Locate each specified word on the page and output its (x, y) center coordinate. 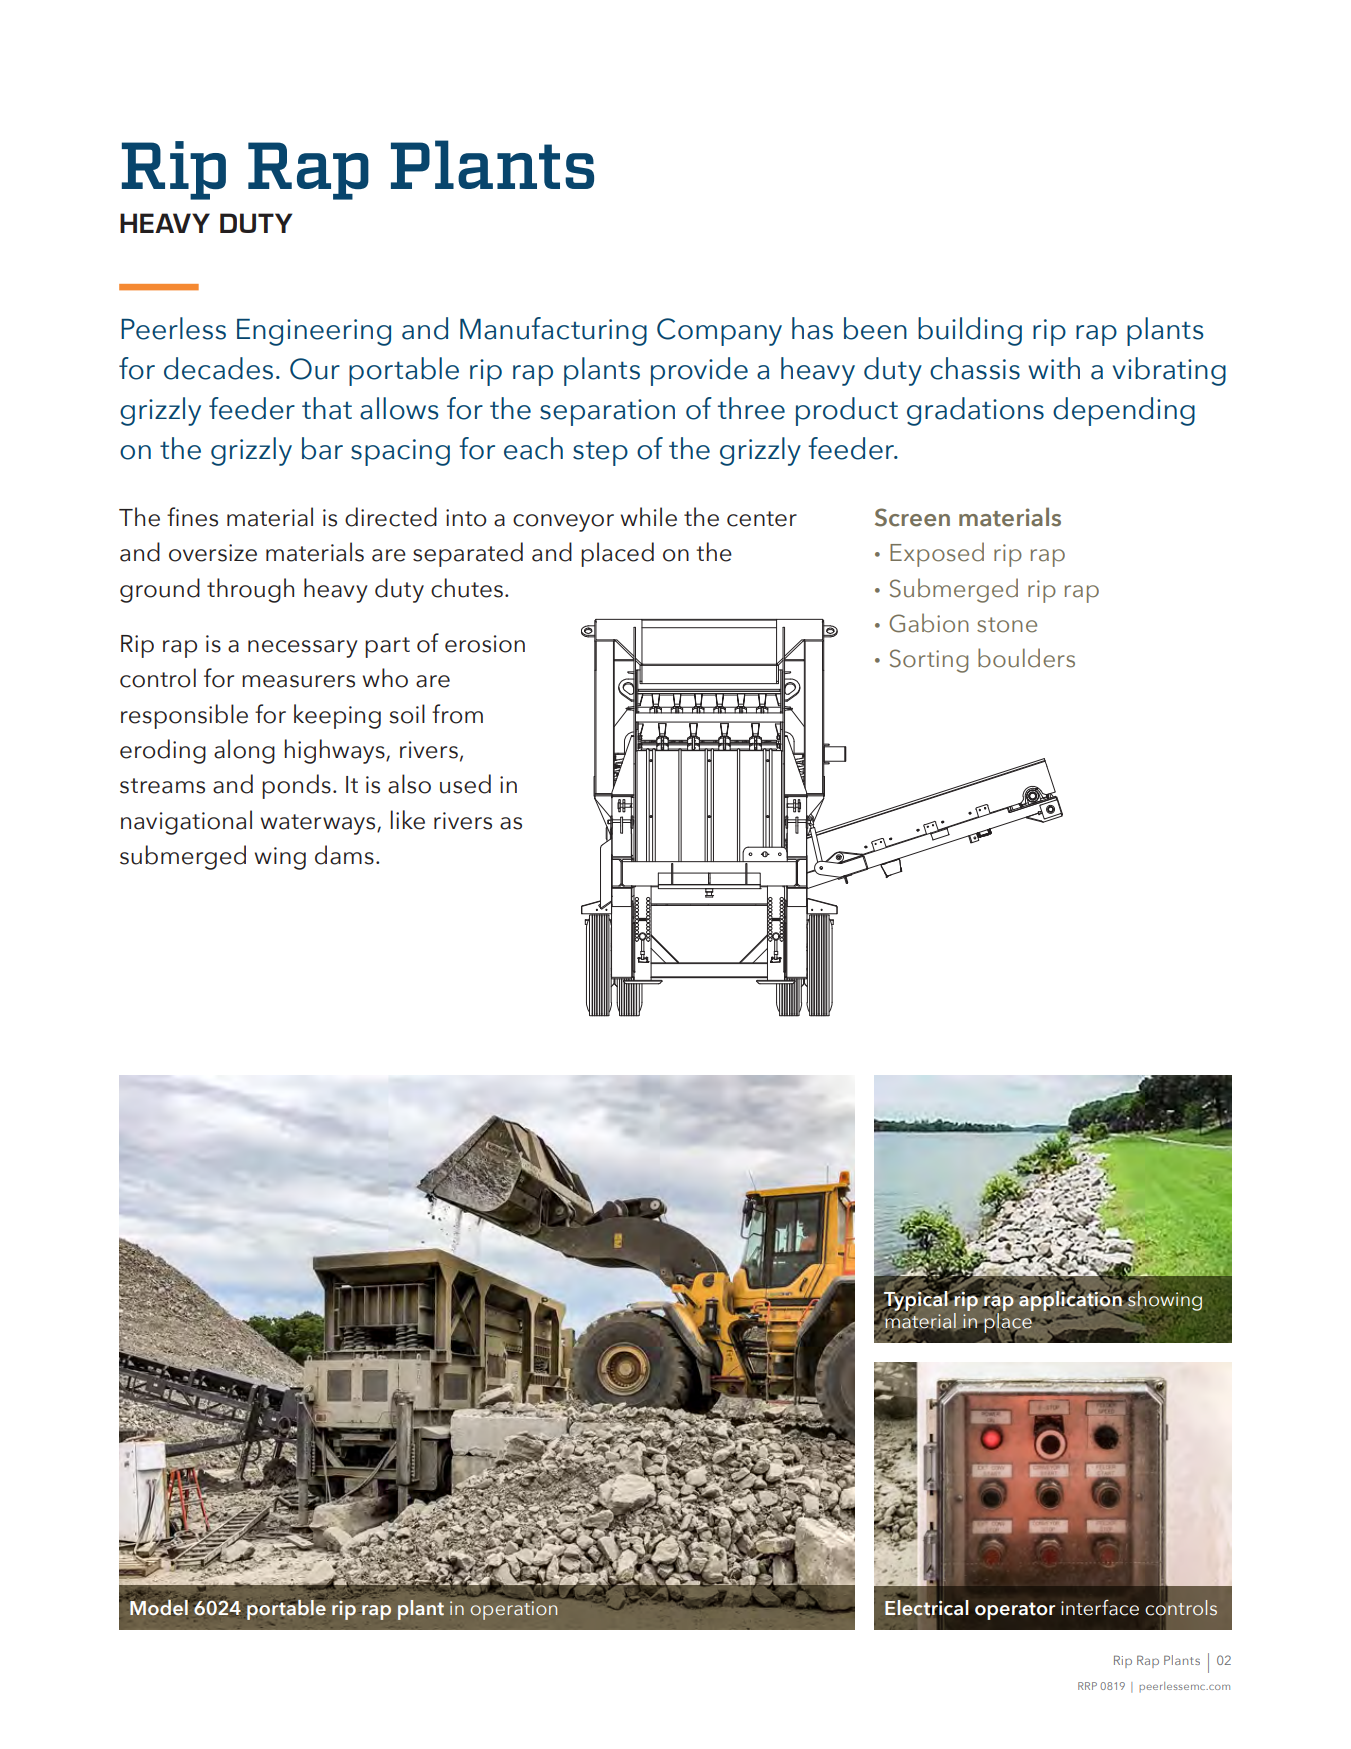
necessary (303, 649)
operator (1015, 1611)
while (649, 517)
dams (344, 855)
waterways (319, 824)
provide (699, 371)
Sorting (929, 661)
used (465, 784)
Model (160, 1606)
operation (513, 1609)
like (408, 820)
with (1054, 368)
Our (315, 369)
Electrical (926, 1608)
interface (1100, 1607)
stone (1007, 625)
